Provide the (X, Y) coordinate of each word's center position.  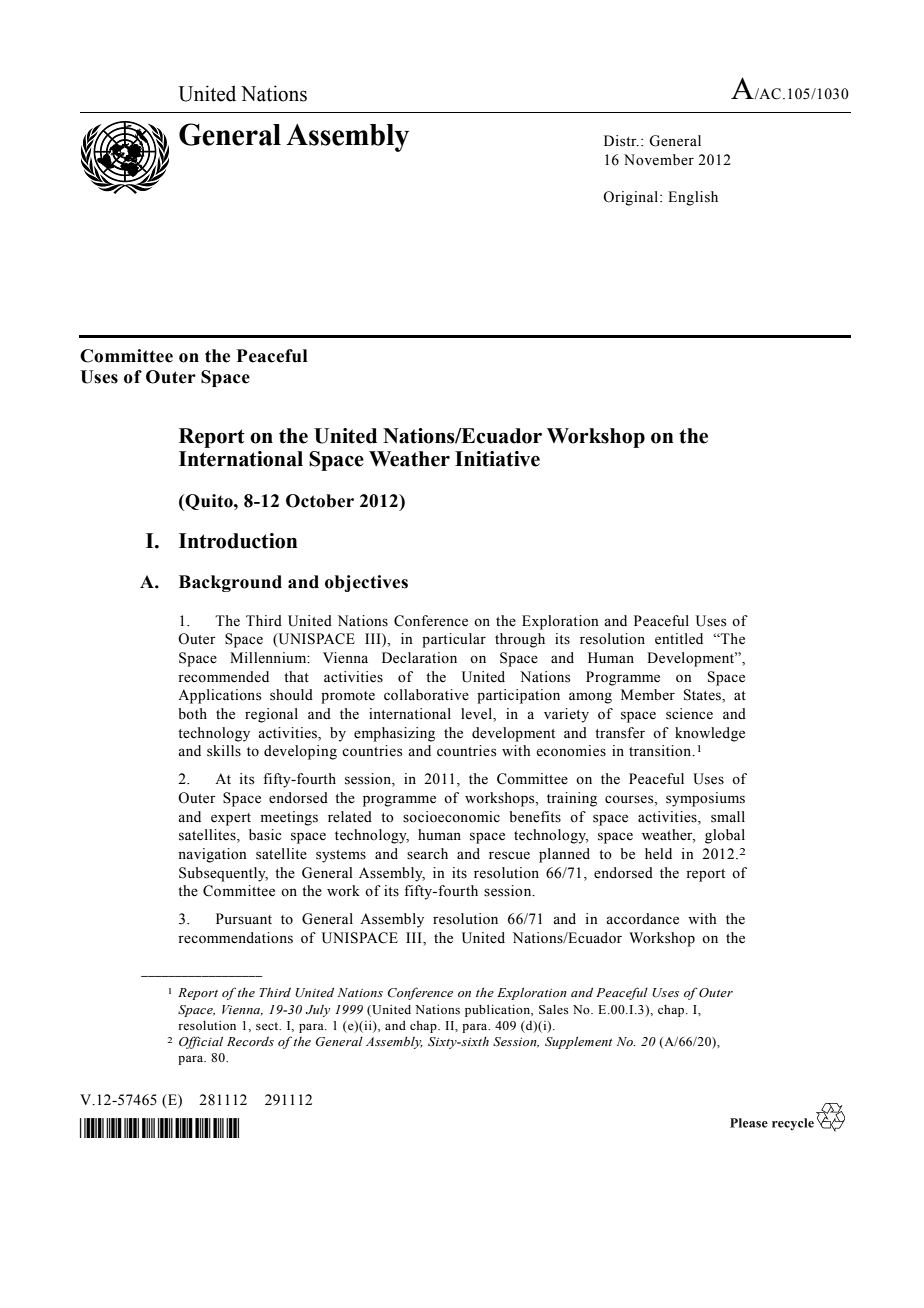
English (693, 198)
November (659, 160)
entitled (679, 639)
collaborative (426, 695)
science (689, 714)
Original (632, 198)
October (320, 501)
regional (271, 715)
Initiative (497, 459)
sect (268, 1026)
